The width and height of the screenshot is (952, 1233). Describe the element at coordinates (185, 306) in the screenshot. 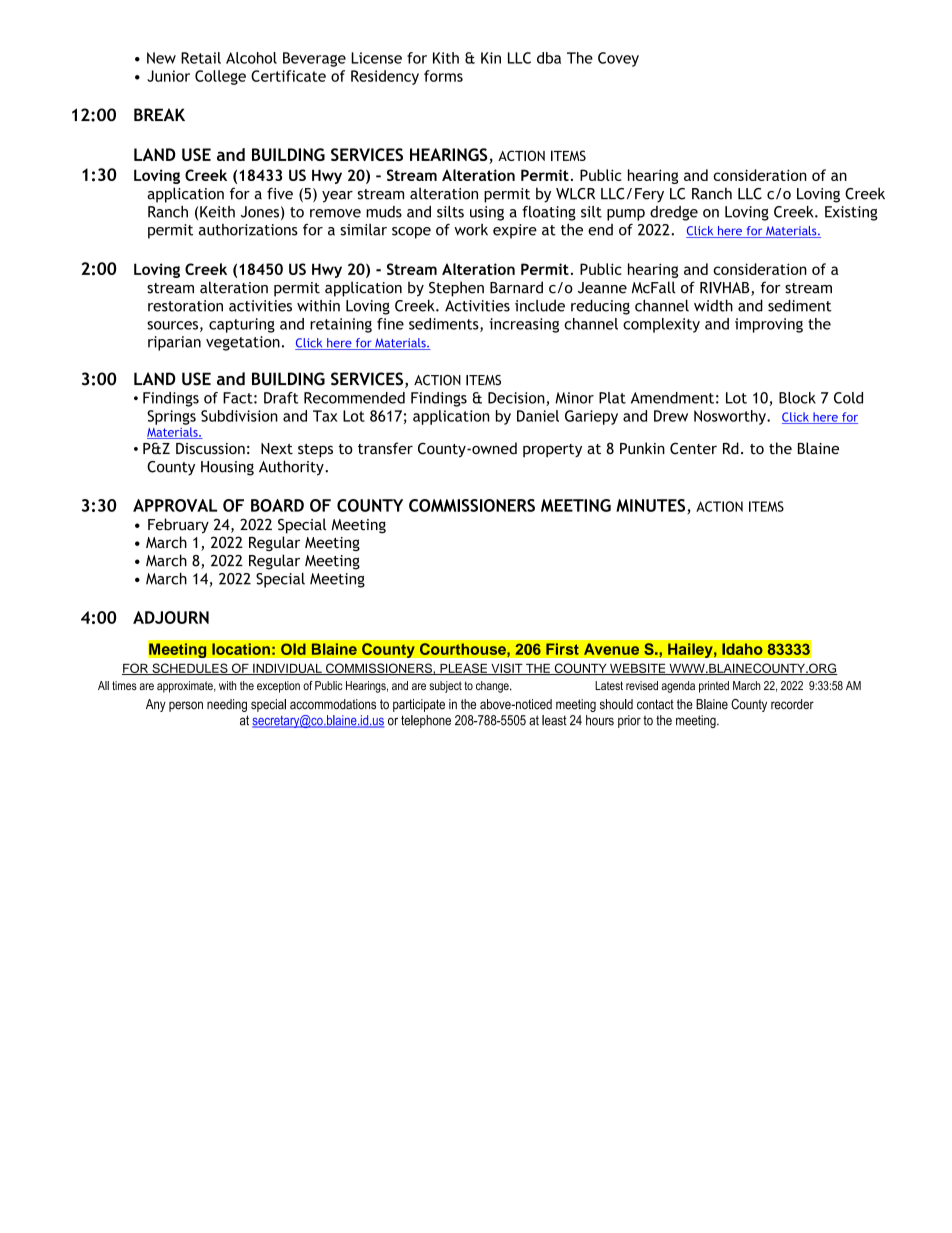

I see `restoration` at that location.
